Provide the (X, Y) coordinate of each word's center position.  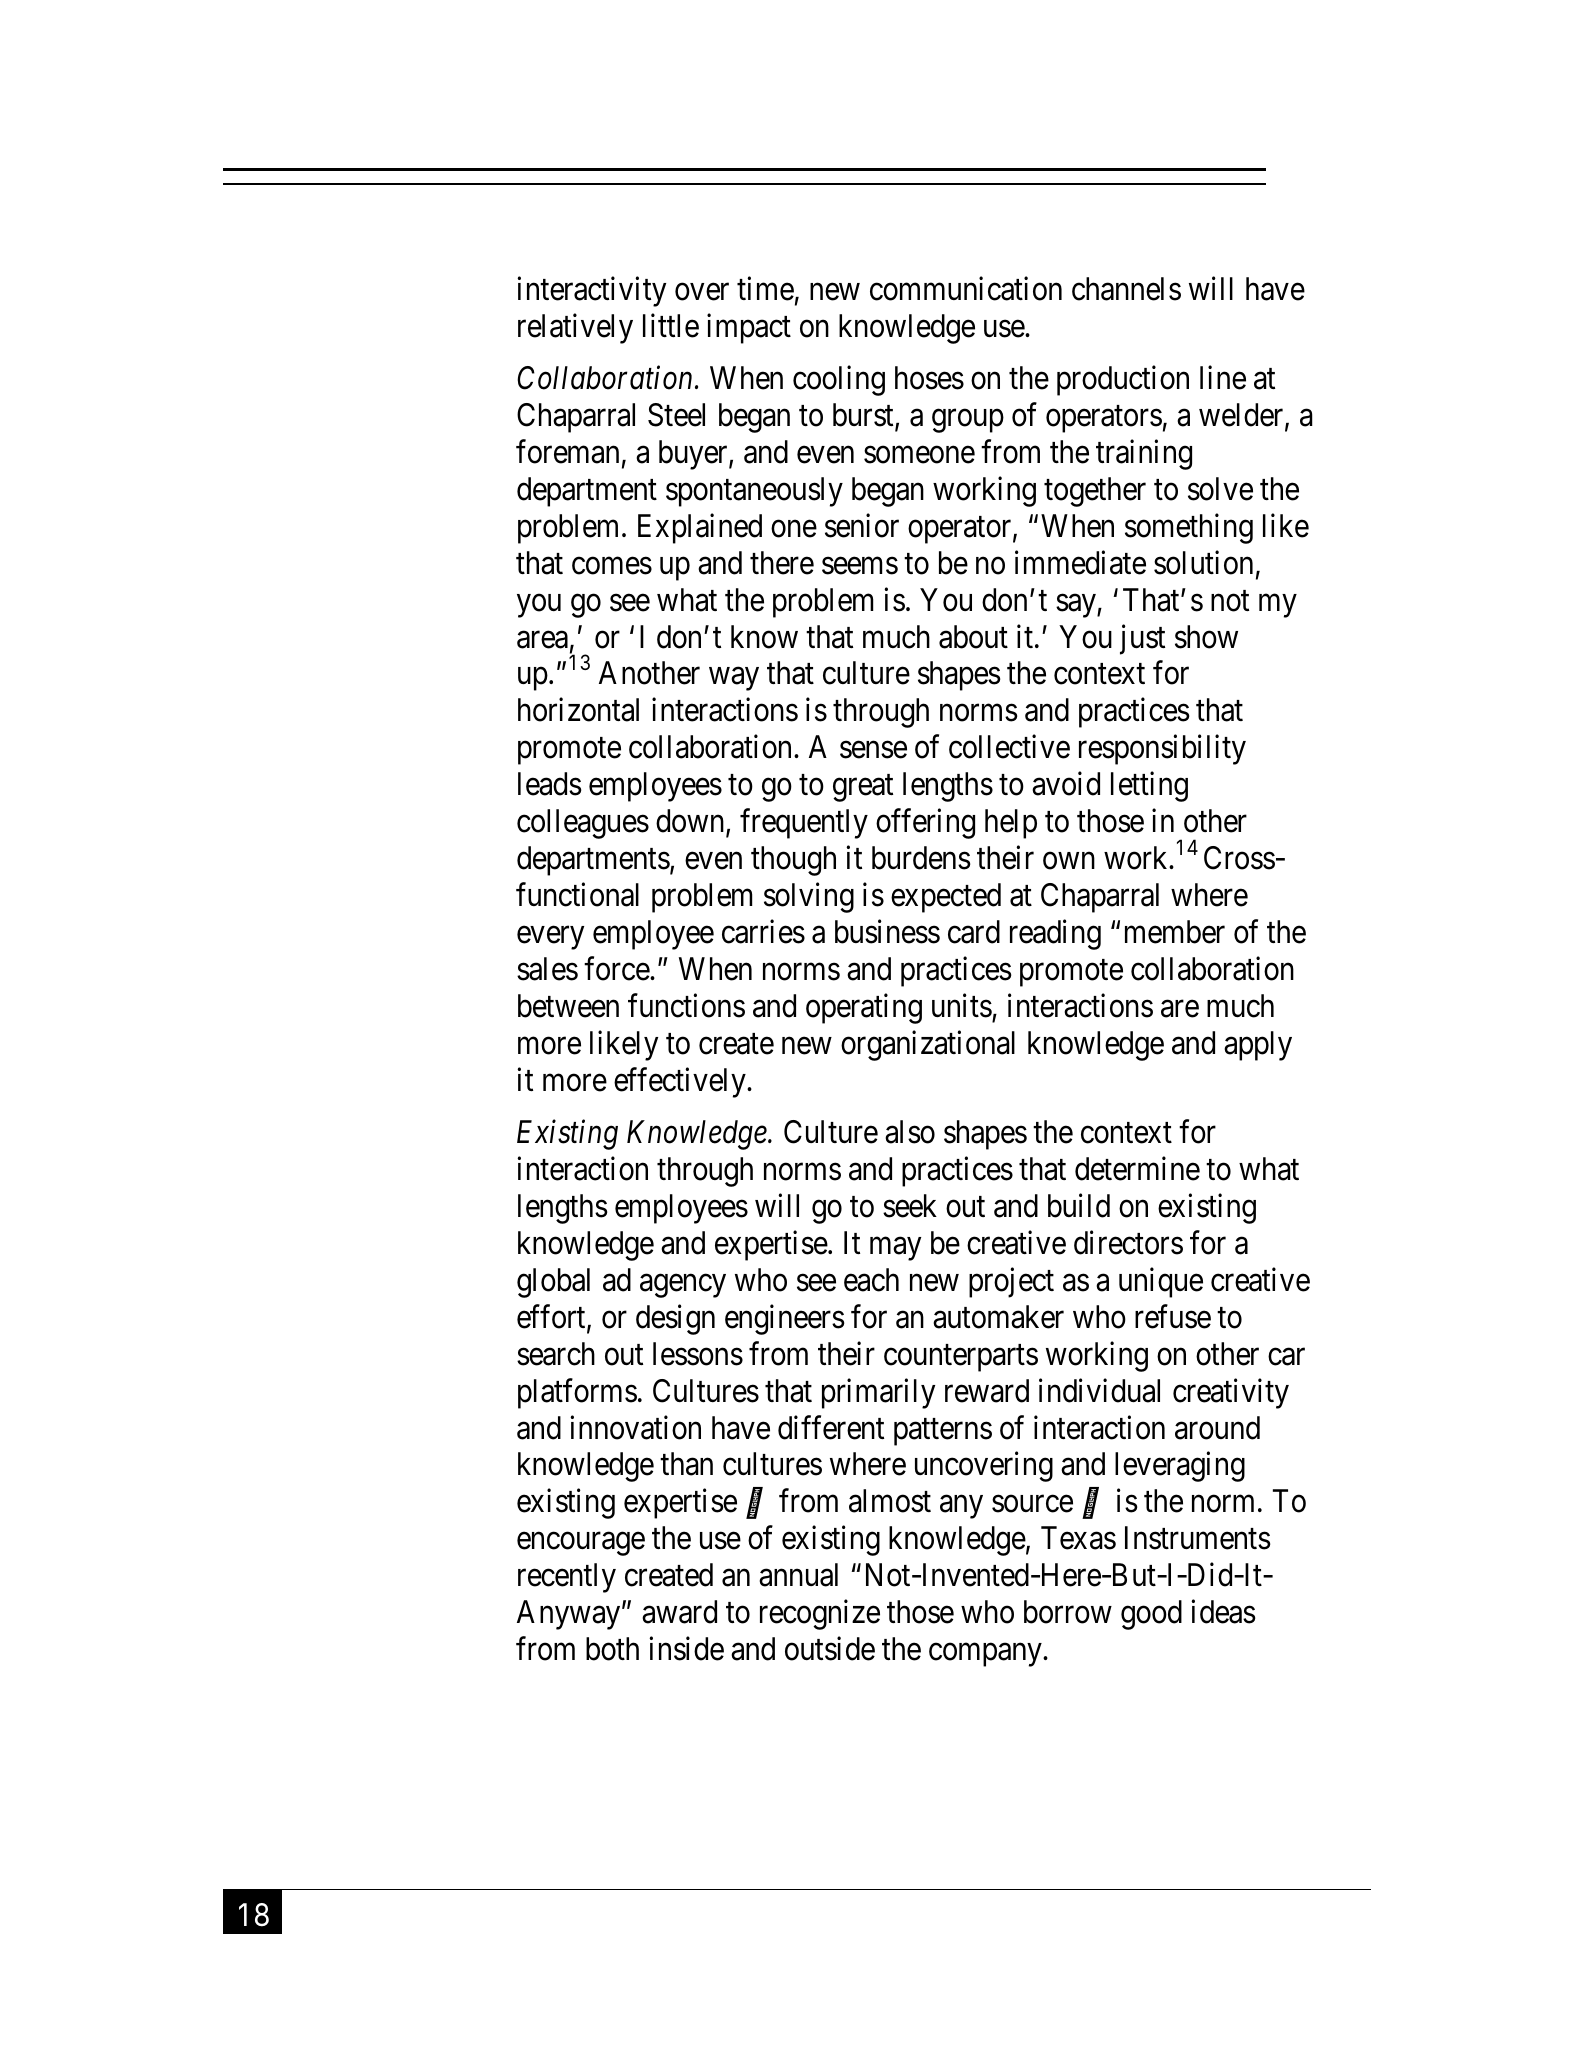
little (671, 325)
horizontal (578, 710)
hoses (929, 378)
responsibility (1162, 750)
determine (1137, 1169)
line (1223, 378)
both (612, 1649)
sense (873, 750)
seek (910, 1206)
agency (683, 1286)
